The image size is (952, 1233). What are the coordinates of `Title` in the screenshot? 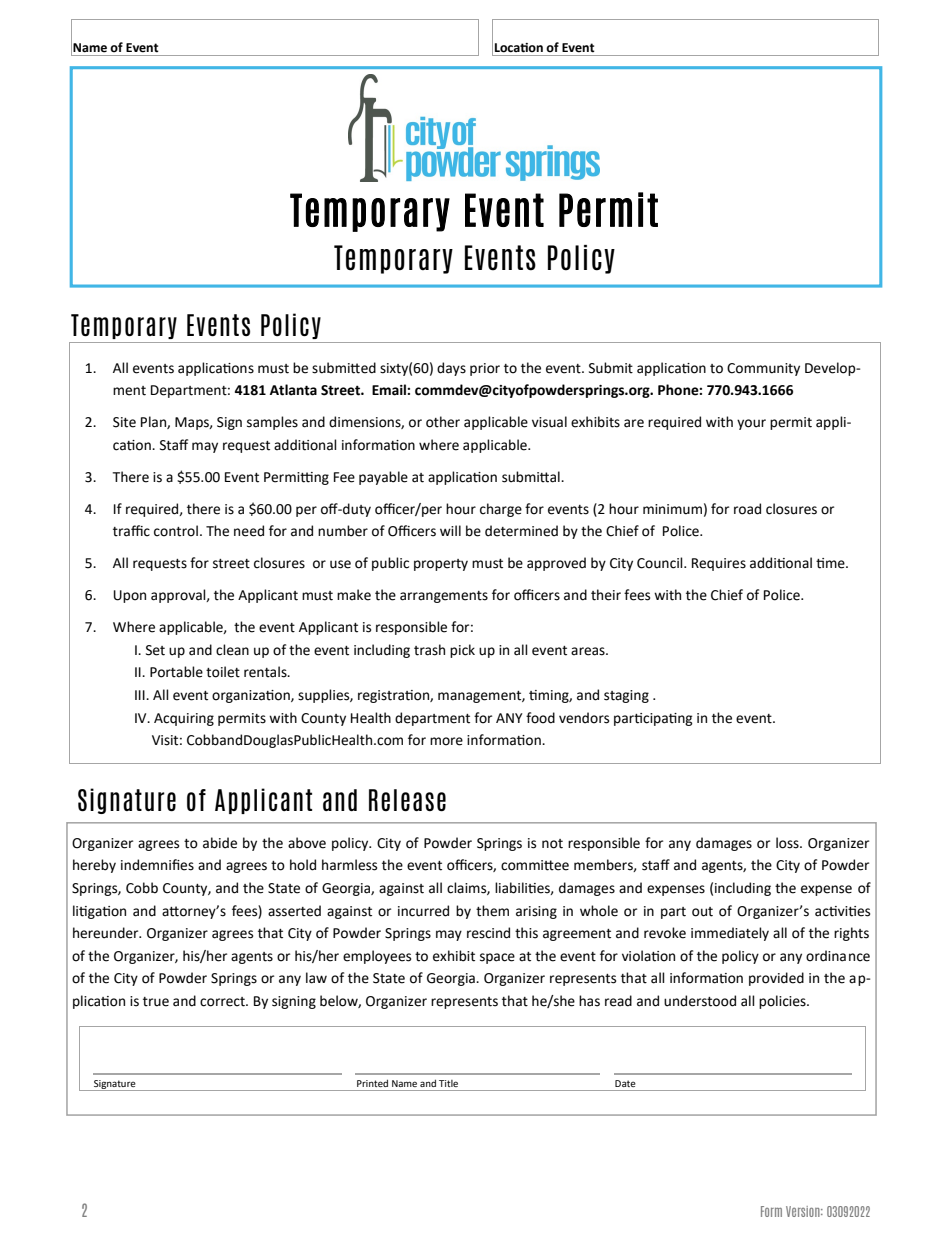 It's located at (448, 1083).
